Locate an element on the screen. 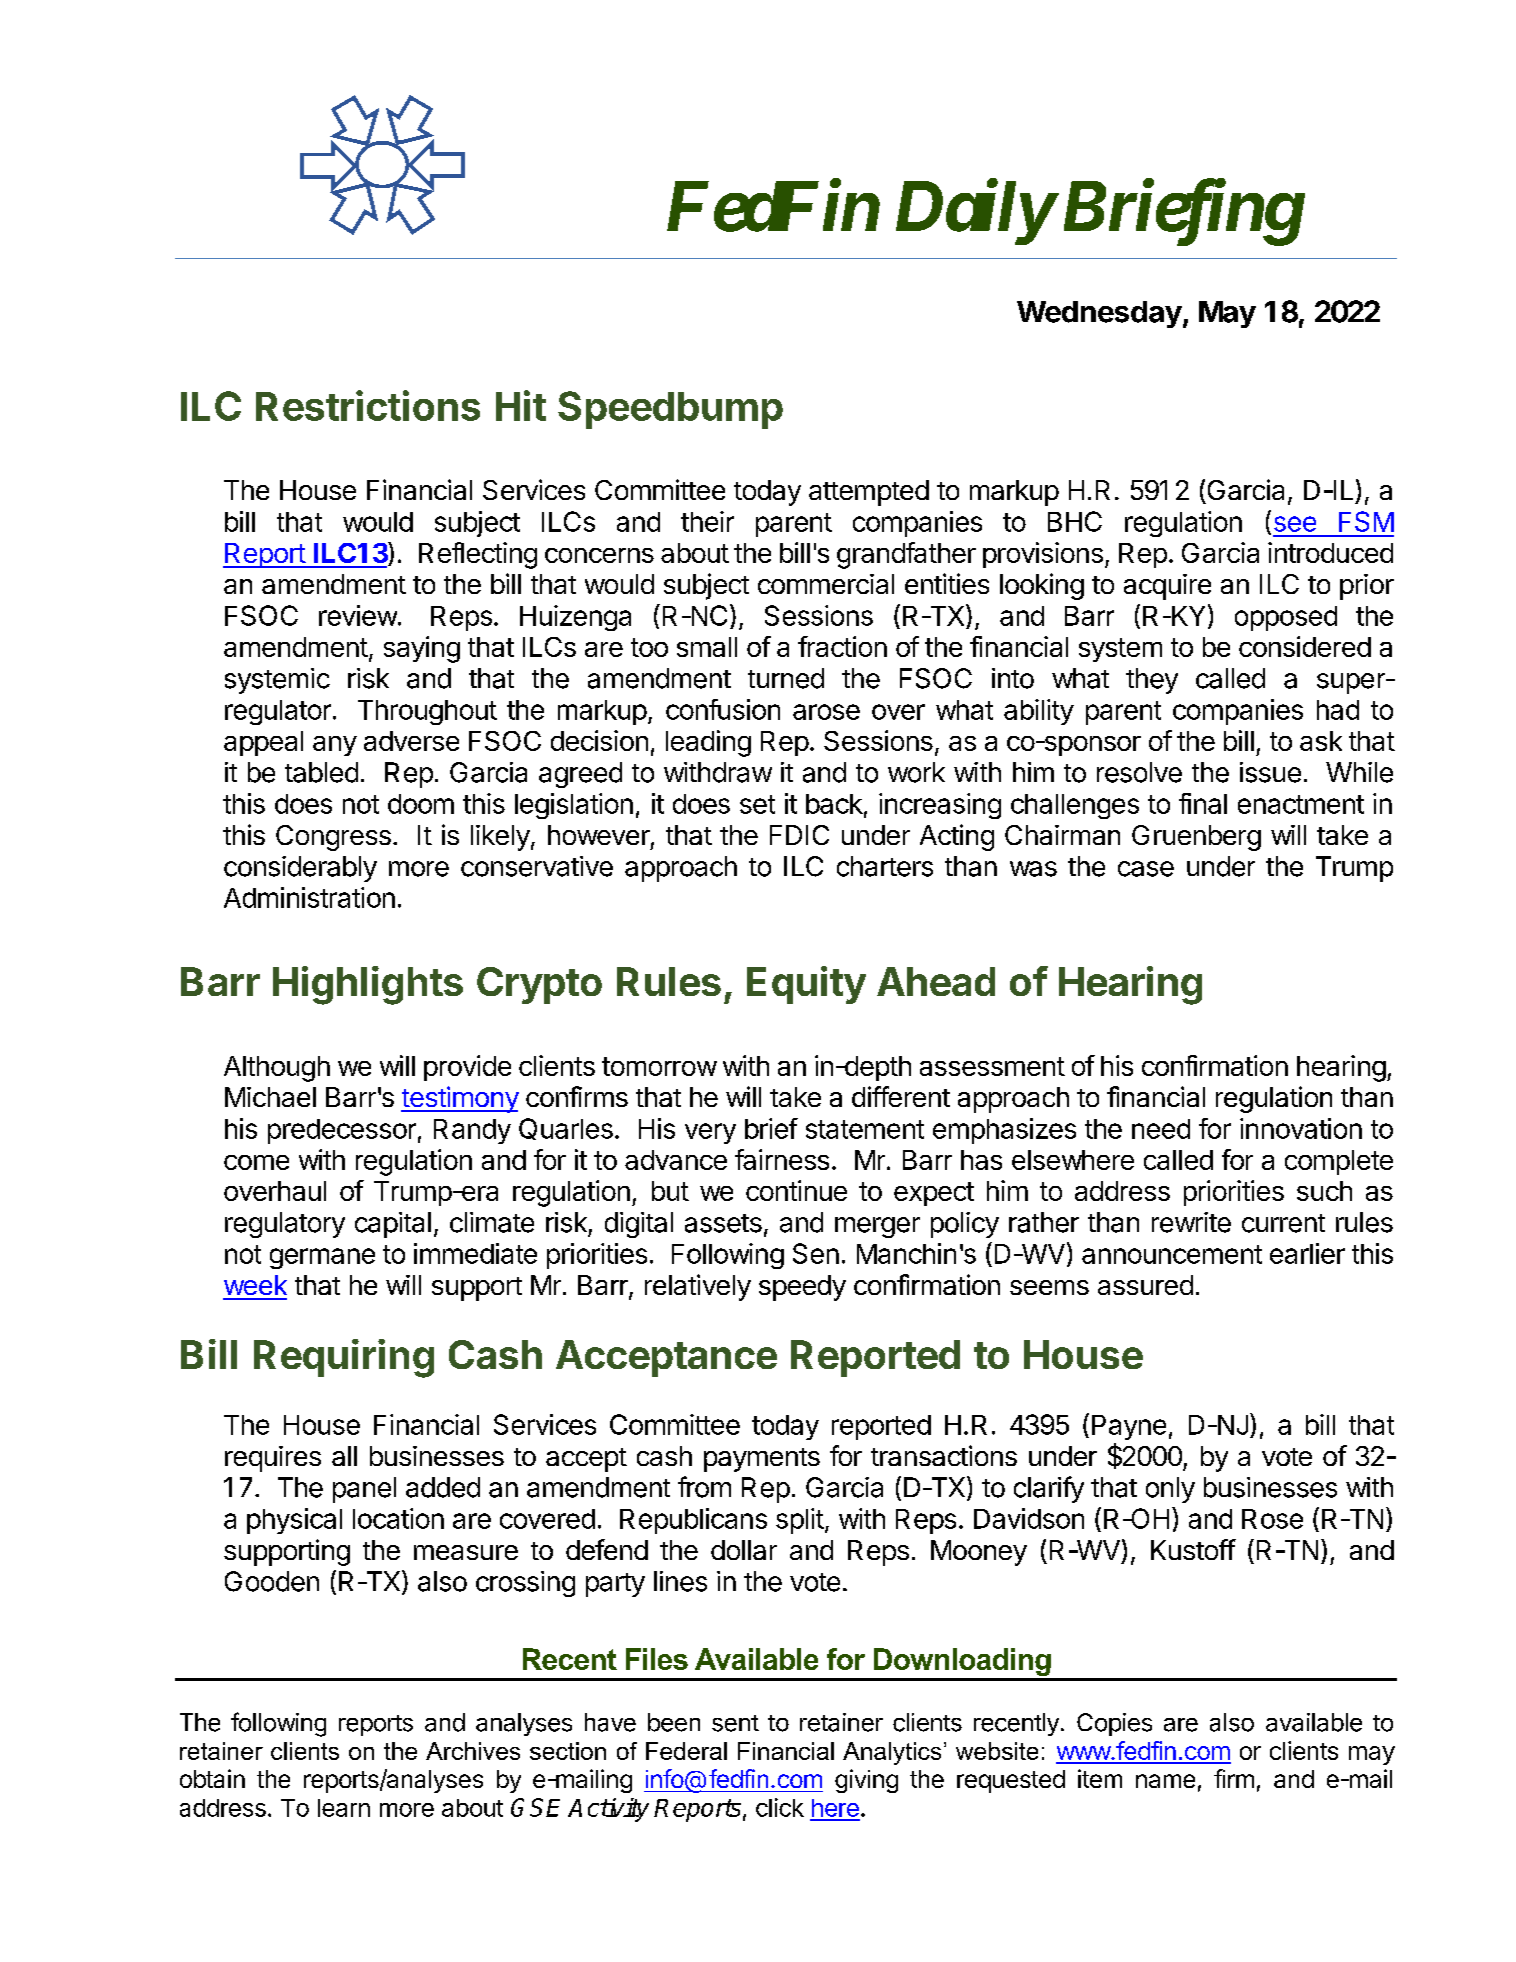 This screenshot has width=1516, height=1962. need is located at coordinates (1161, 1129).
